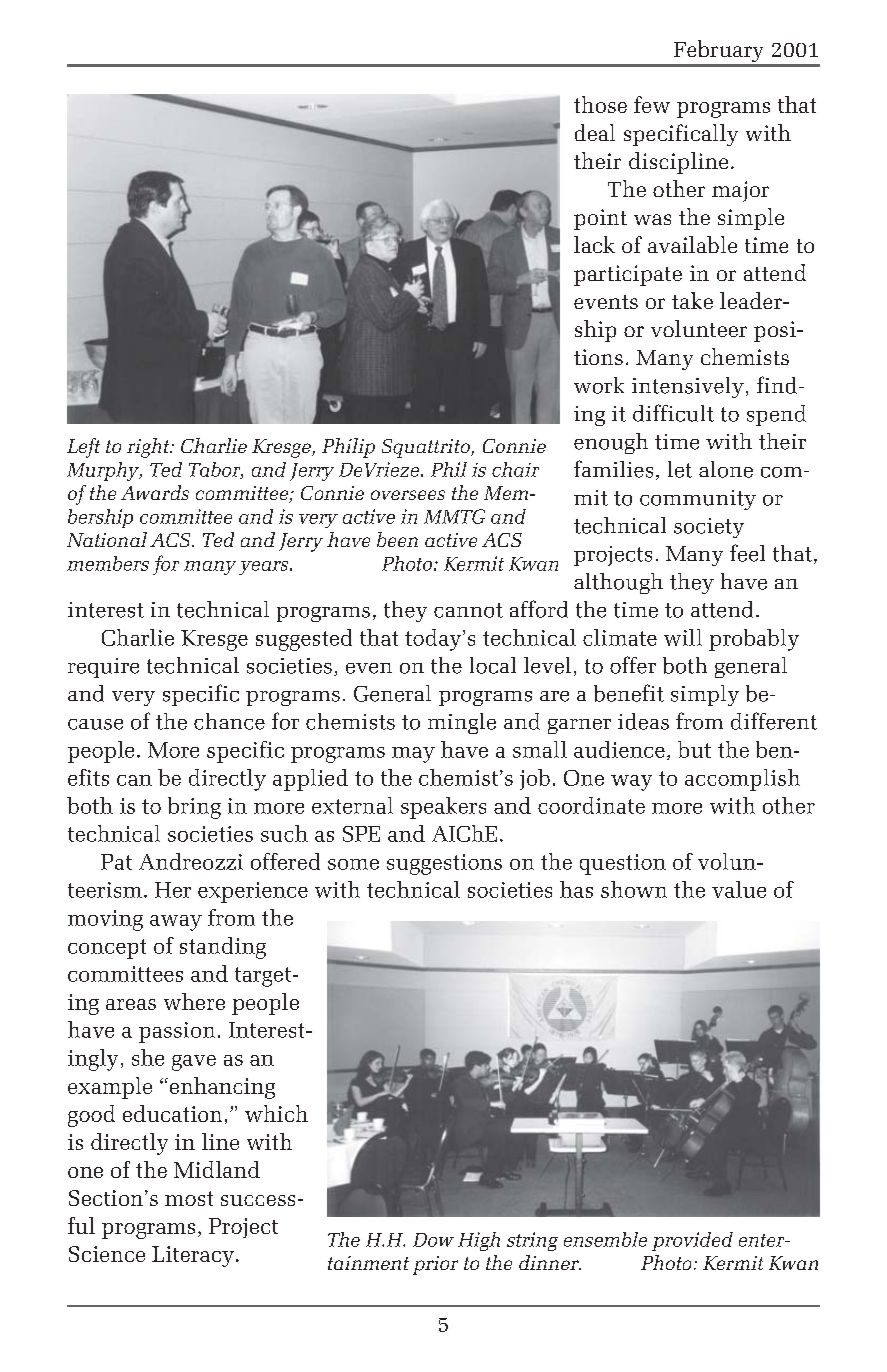  Describe the element at coordinates (149, 448) in the document. I see `right` at that location.
